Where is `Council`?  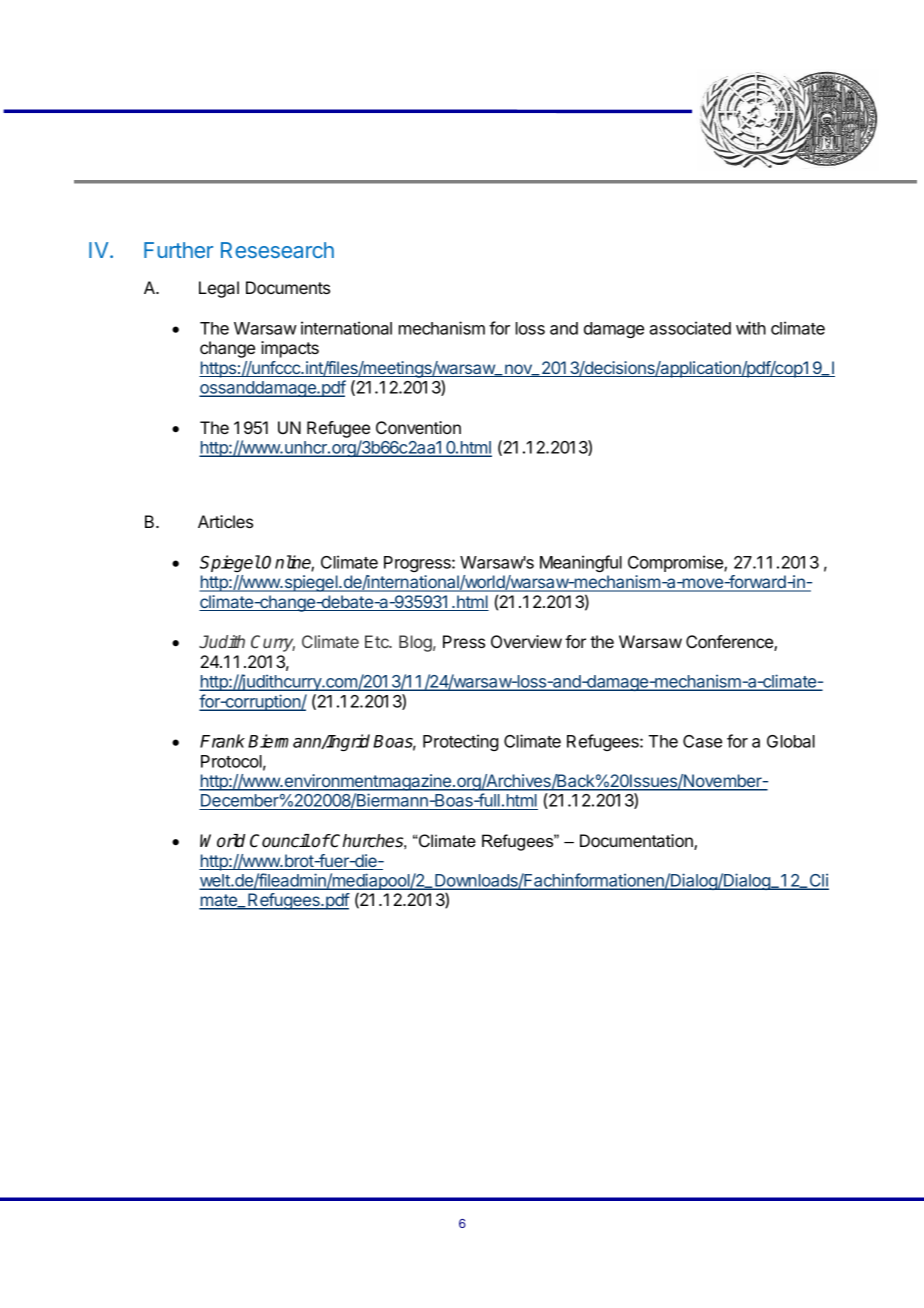 Council is located at coordinates (280, 841).
